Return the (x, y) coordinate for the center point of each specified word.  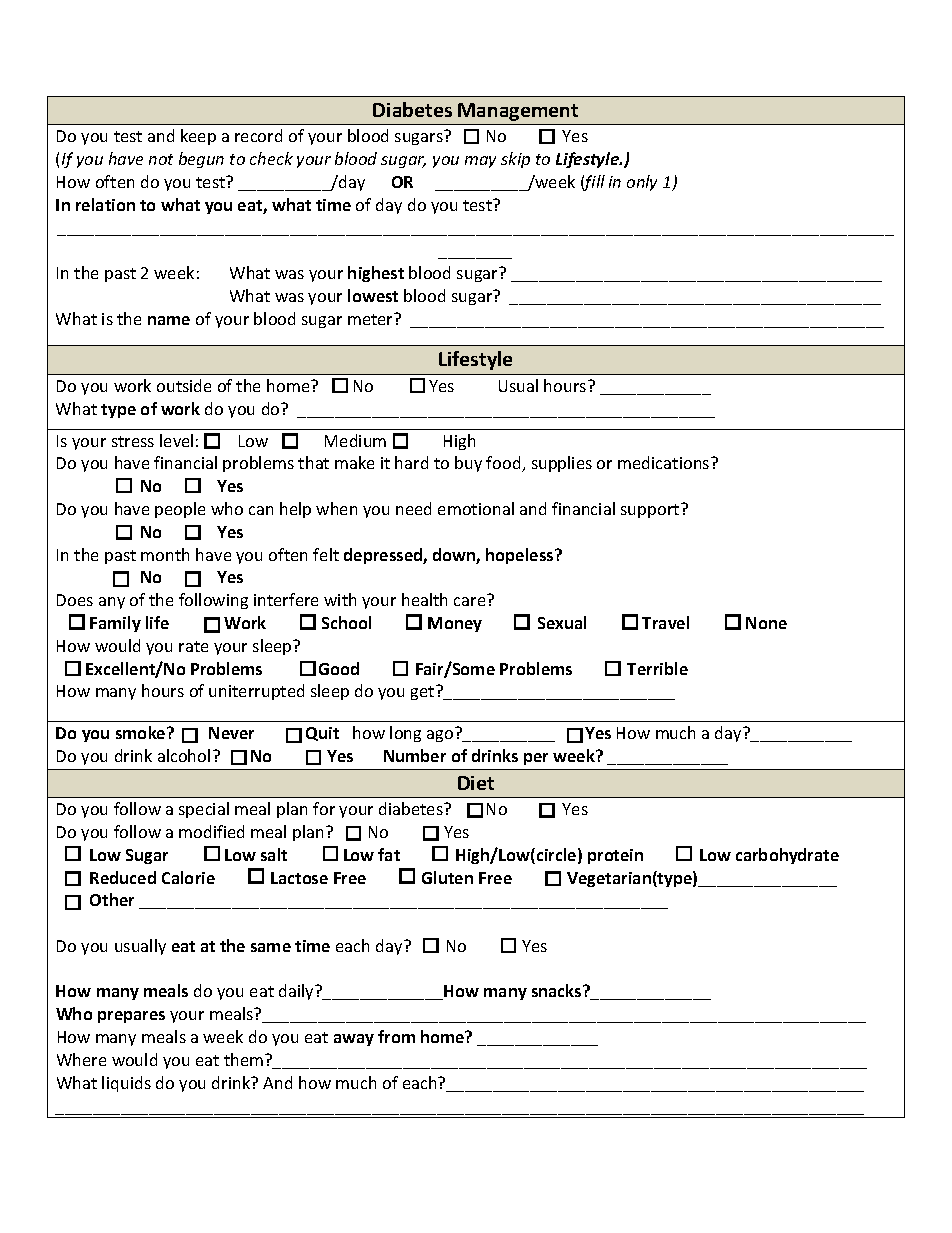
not (161, 159)
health (424, 599)
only (642, 183)
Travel (665, 622)
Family (115, 624)
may (480, 162)
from (396, 1036)
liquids (126, 1084)
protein (615, 856)
